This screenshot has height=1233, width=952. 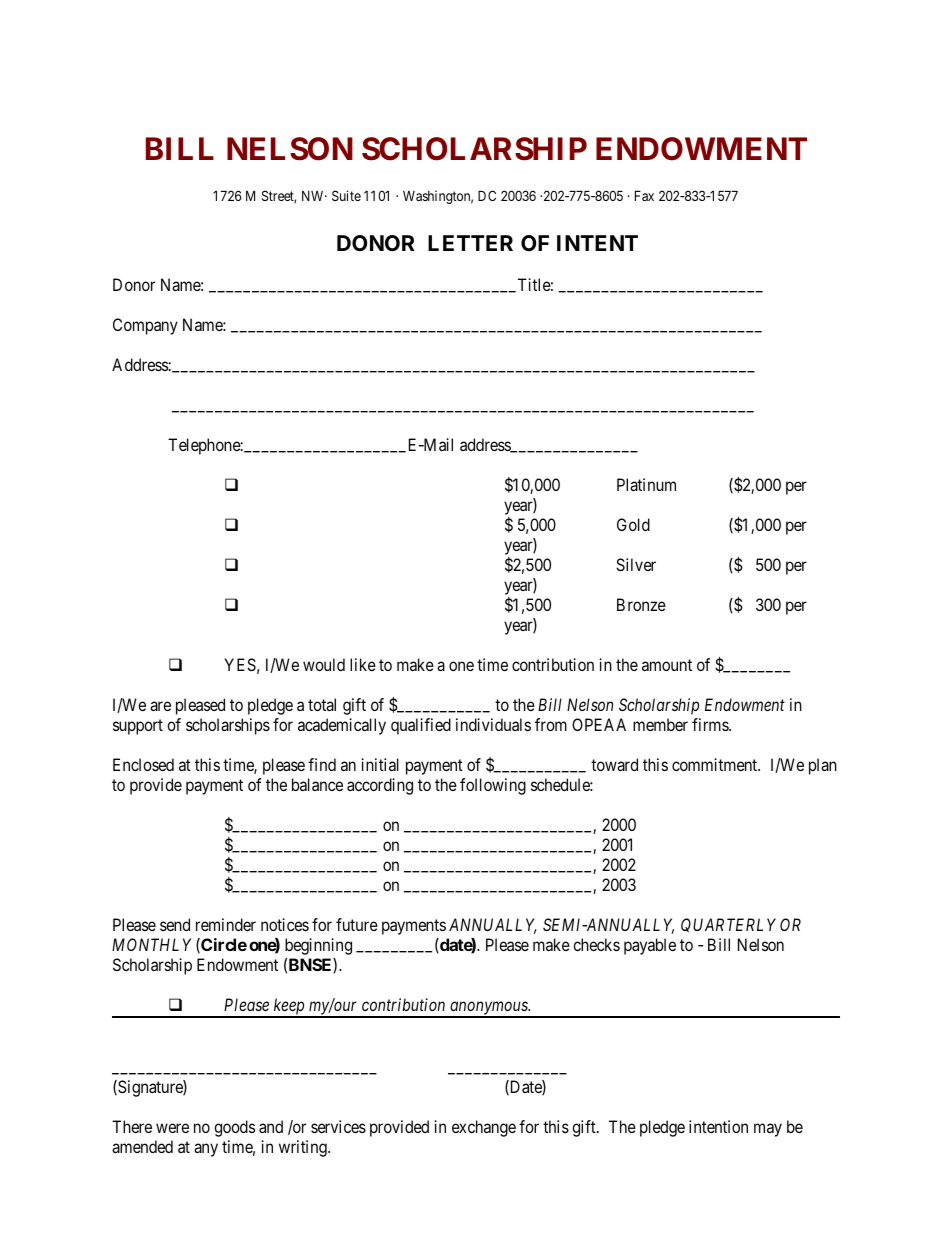 What do you see at coordinates (145, 326) in the screenshot?
I see `Company` at bounding box center [145, 326].
